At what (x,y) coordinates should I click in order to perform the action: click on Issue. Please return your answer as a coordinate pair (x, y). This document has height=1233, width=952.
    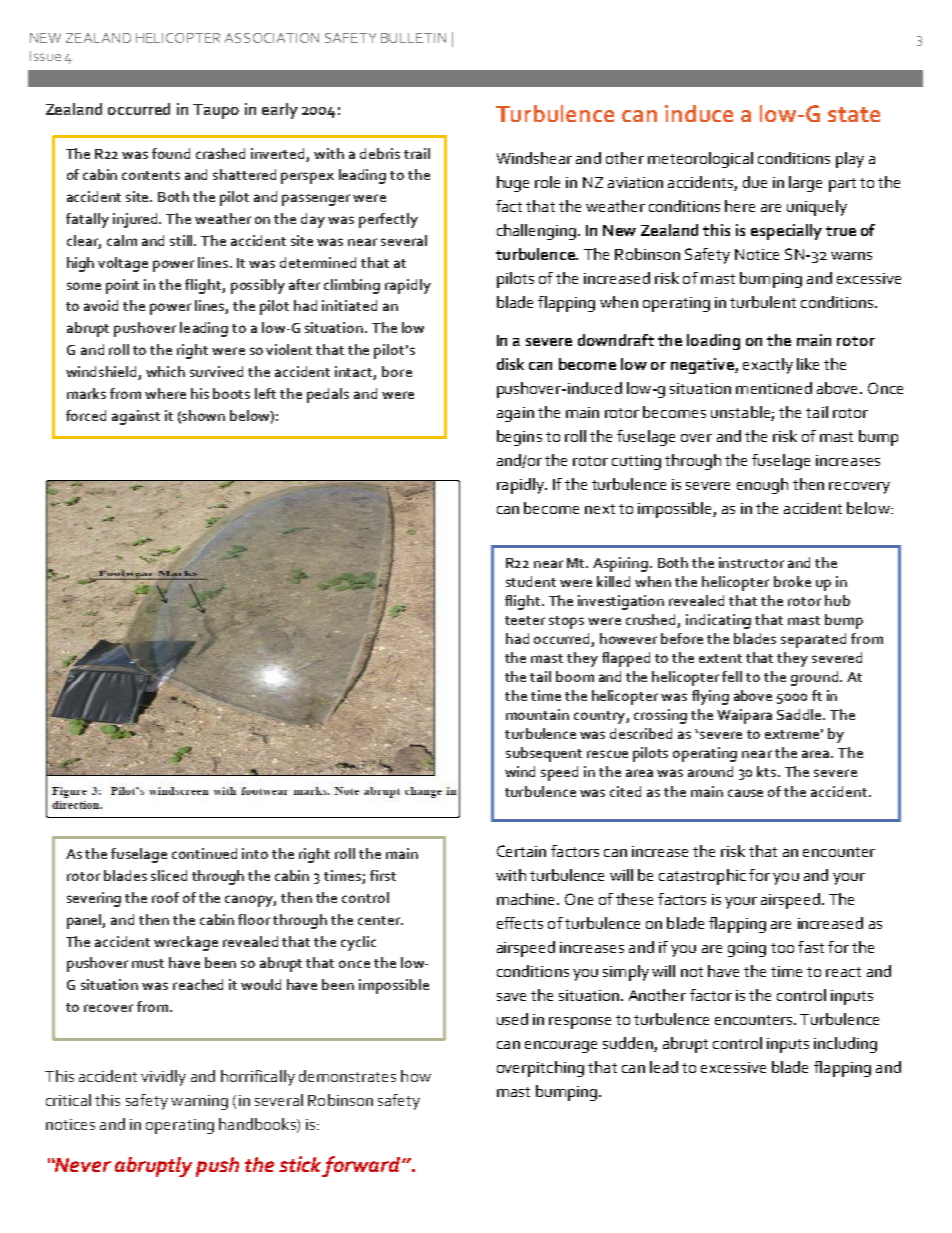
    Looking at the image, I should click on (45, 56).
